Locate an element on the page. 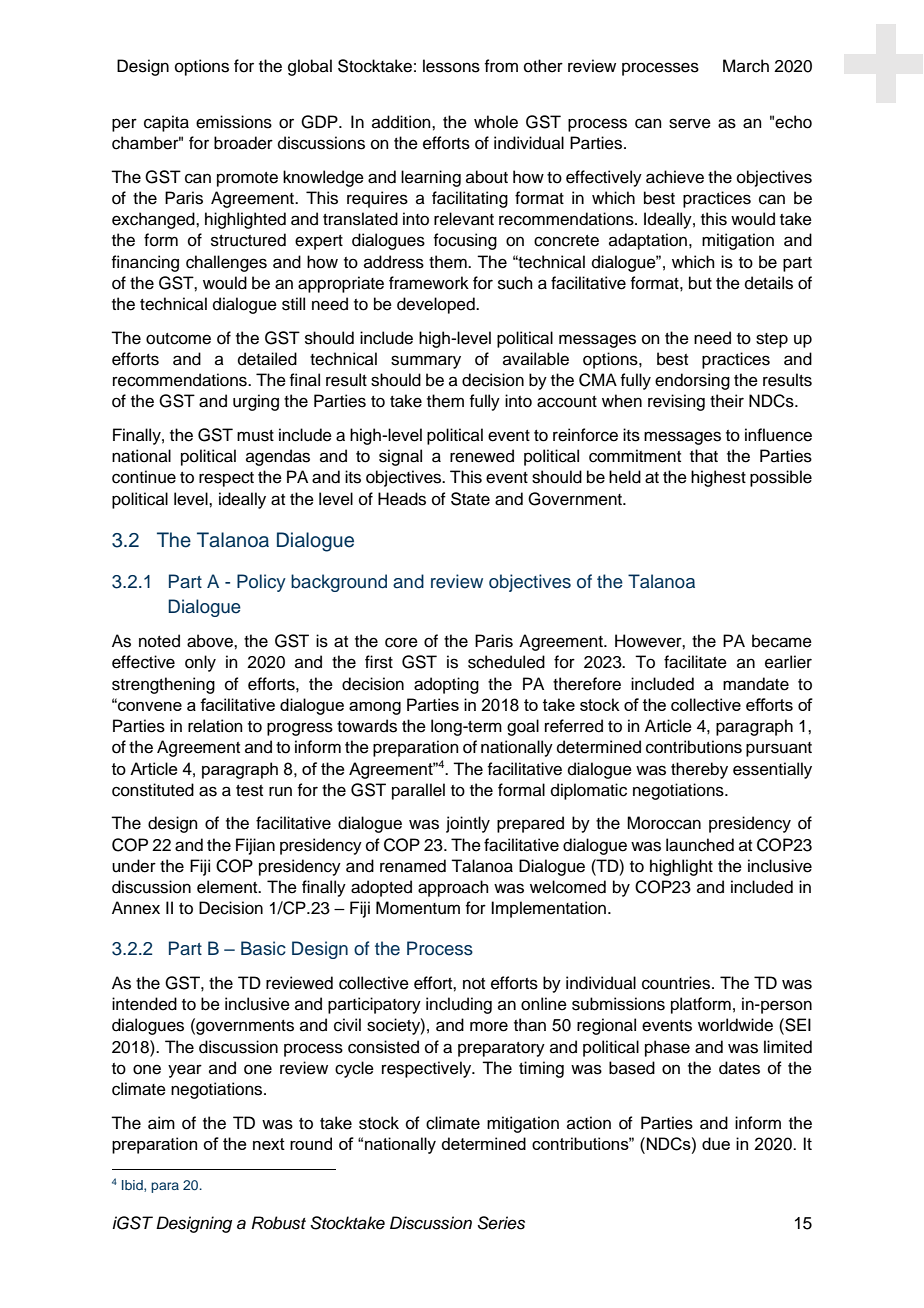  lessons is located at coordinates (451, 66).
